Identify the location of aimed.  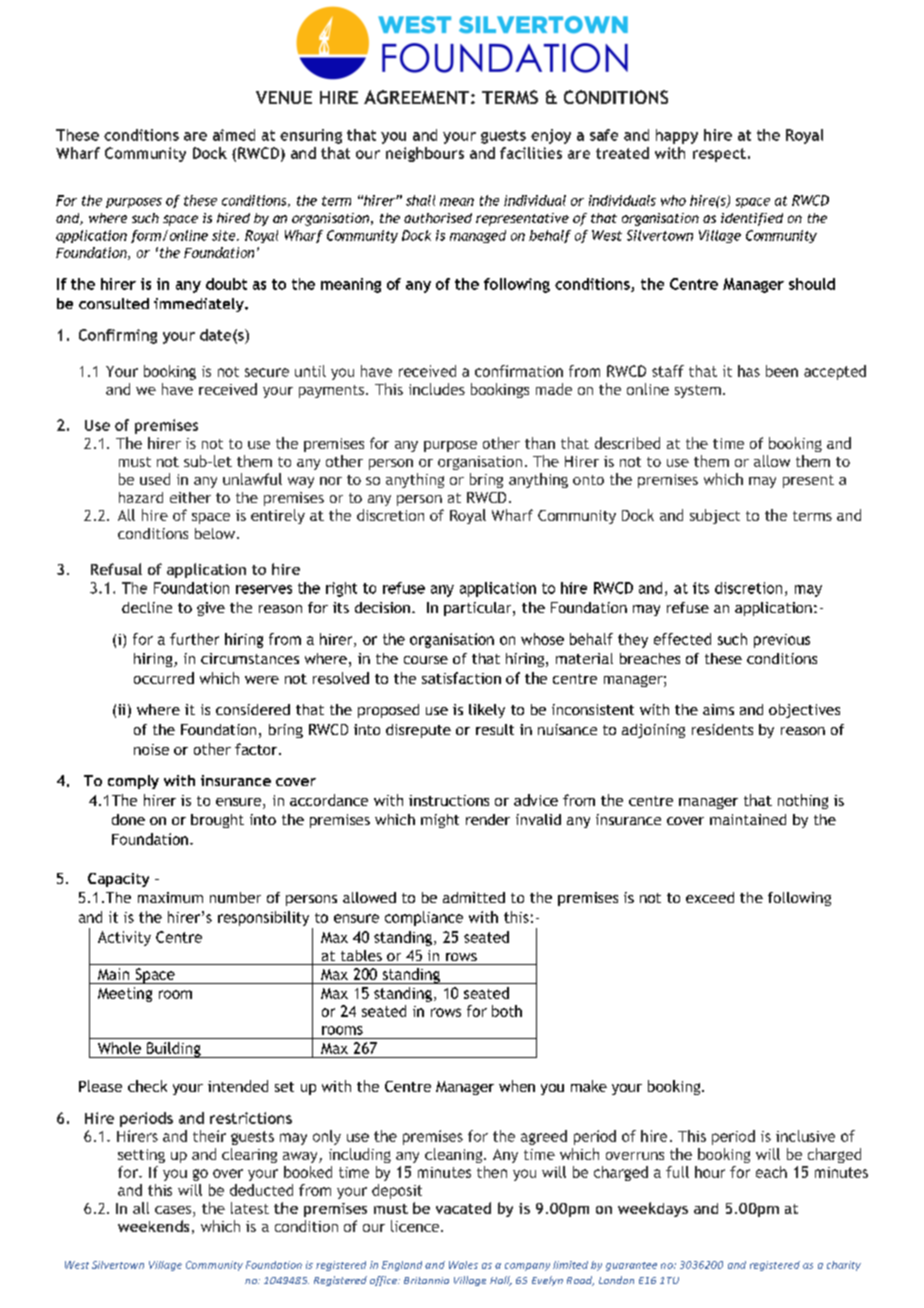
(234, 135).
